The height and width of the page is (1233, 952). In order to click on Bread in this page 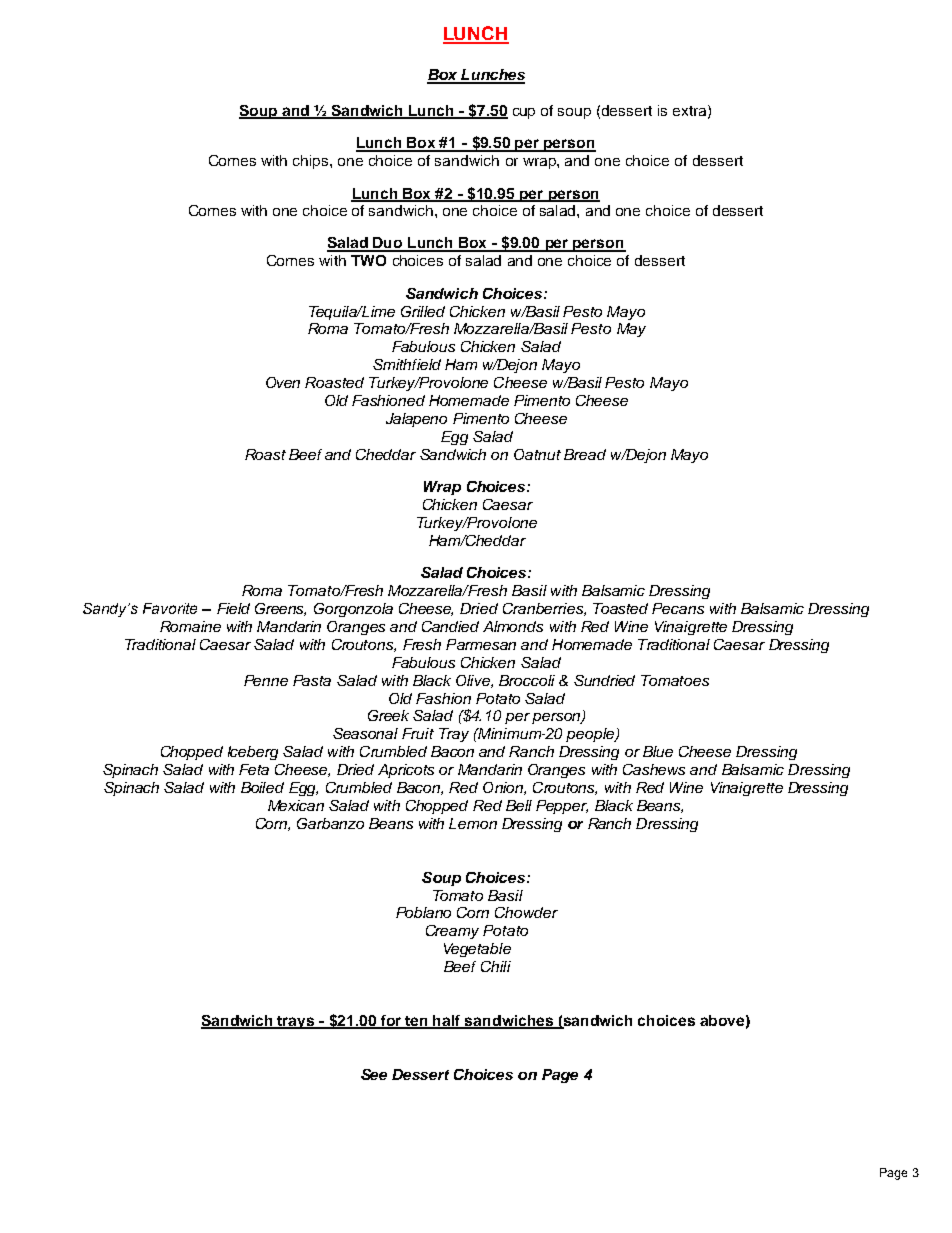, I will do `click(585, 454)`.
